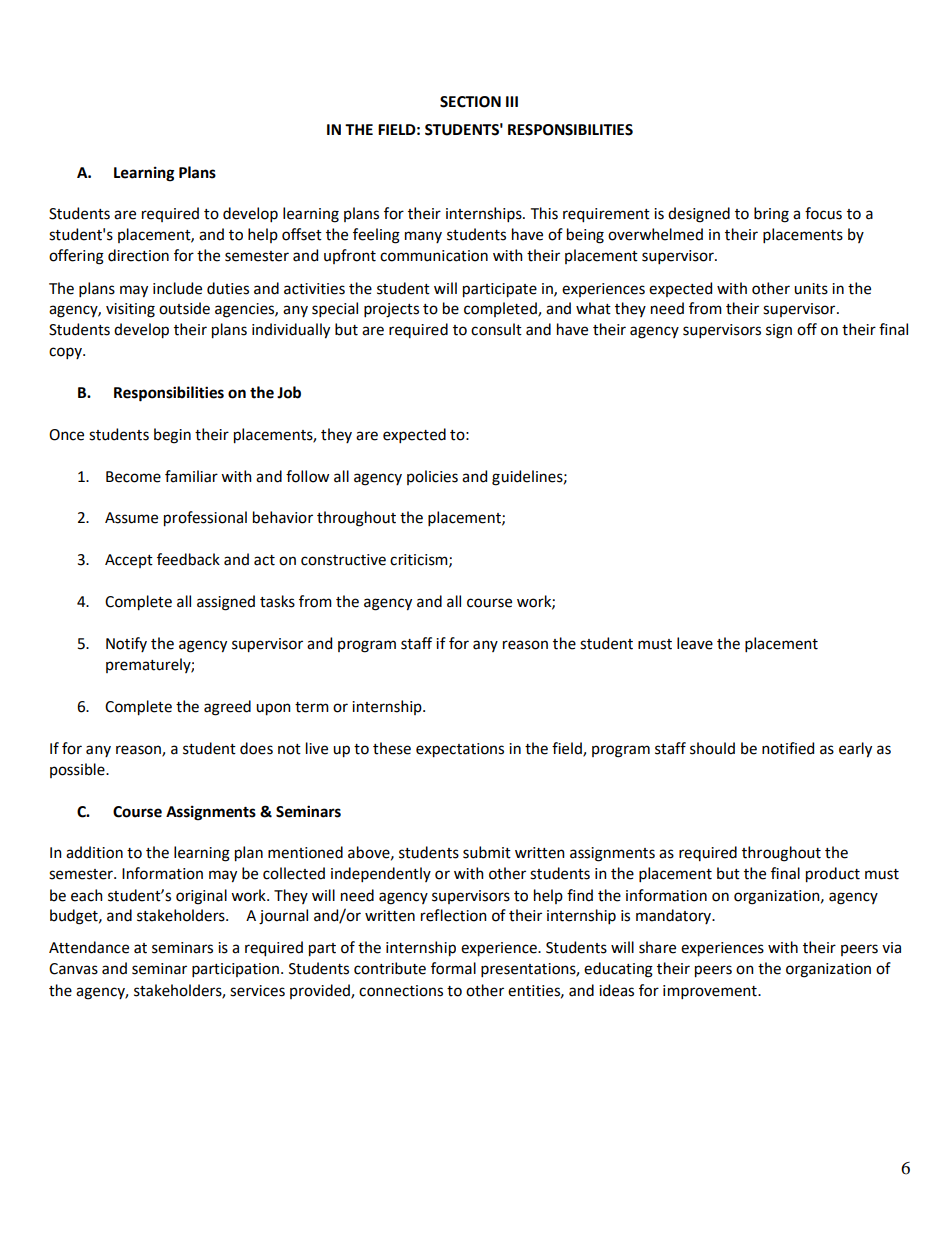 This page has height=1233, width=952. What do you see at coordinates (470, 102) in the page?
I see `SECTION` at bounding box center [470, 102].
